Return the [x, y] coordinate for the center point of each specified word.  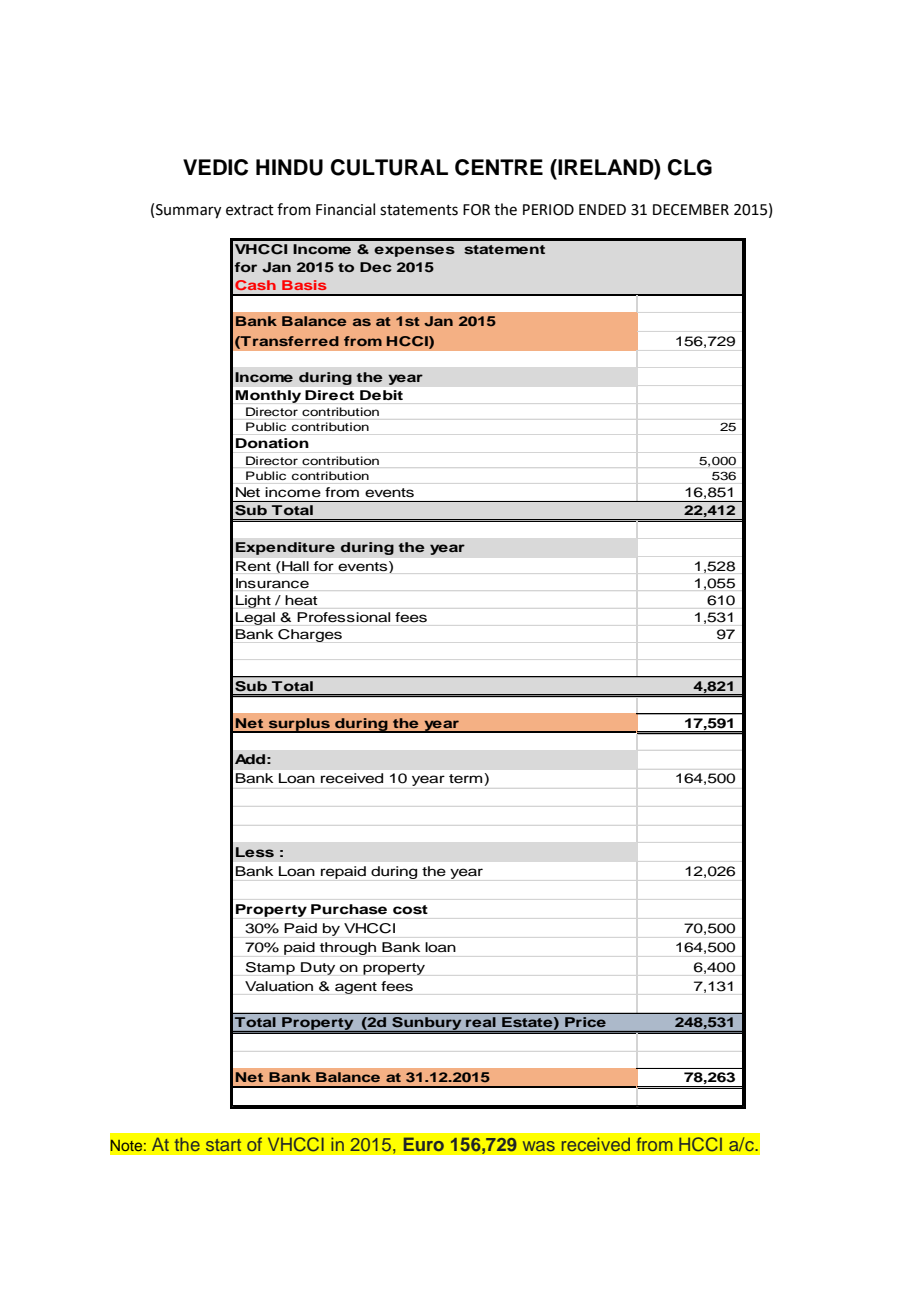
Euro [424, 1144]
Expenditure [285, 548]
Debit [381, 395]
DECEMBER [691, 210]
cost [410, 909]
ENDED [602, 209]
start [223, 1145]
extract [250, 210]
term [467, 779]
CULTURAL [389, 167]
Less [255, 852]
